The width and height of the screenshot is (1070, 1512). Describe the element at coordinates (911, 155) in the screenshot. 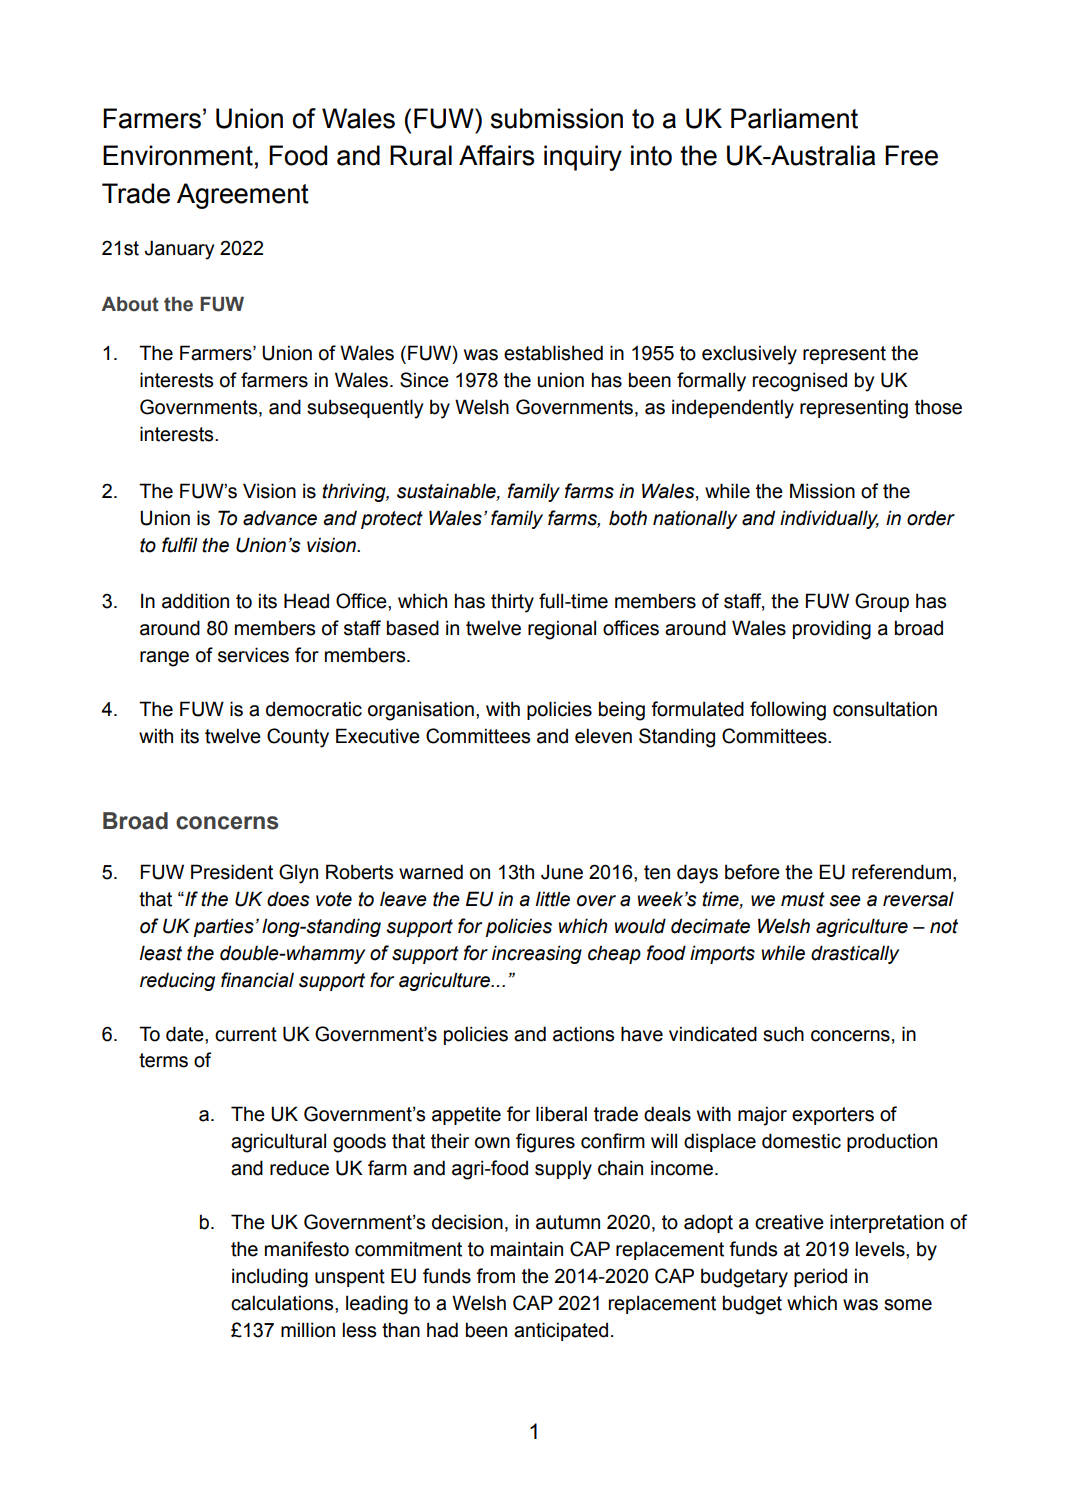

I see `Free` at that location.
